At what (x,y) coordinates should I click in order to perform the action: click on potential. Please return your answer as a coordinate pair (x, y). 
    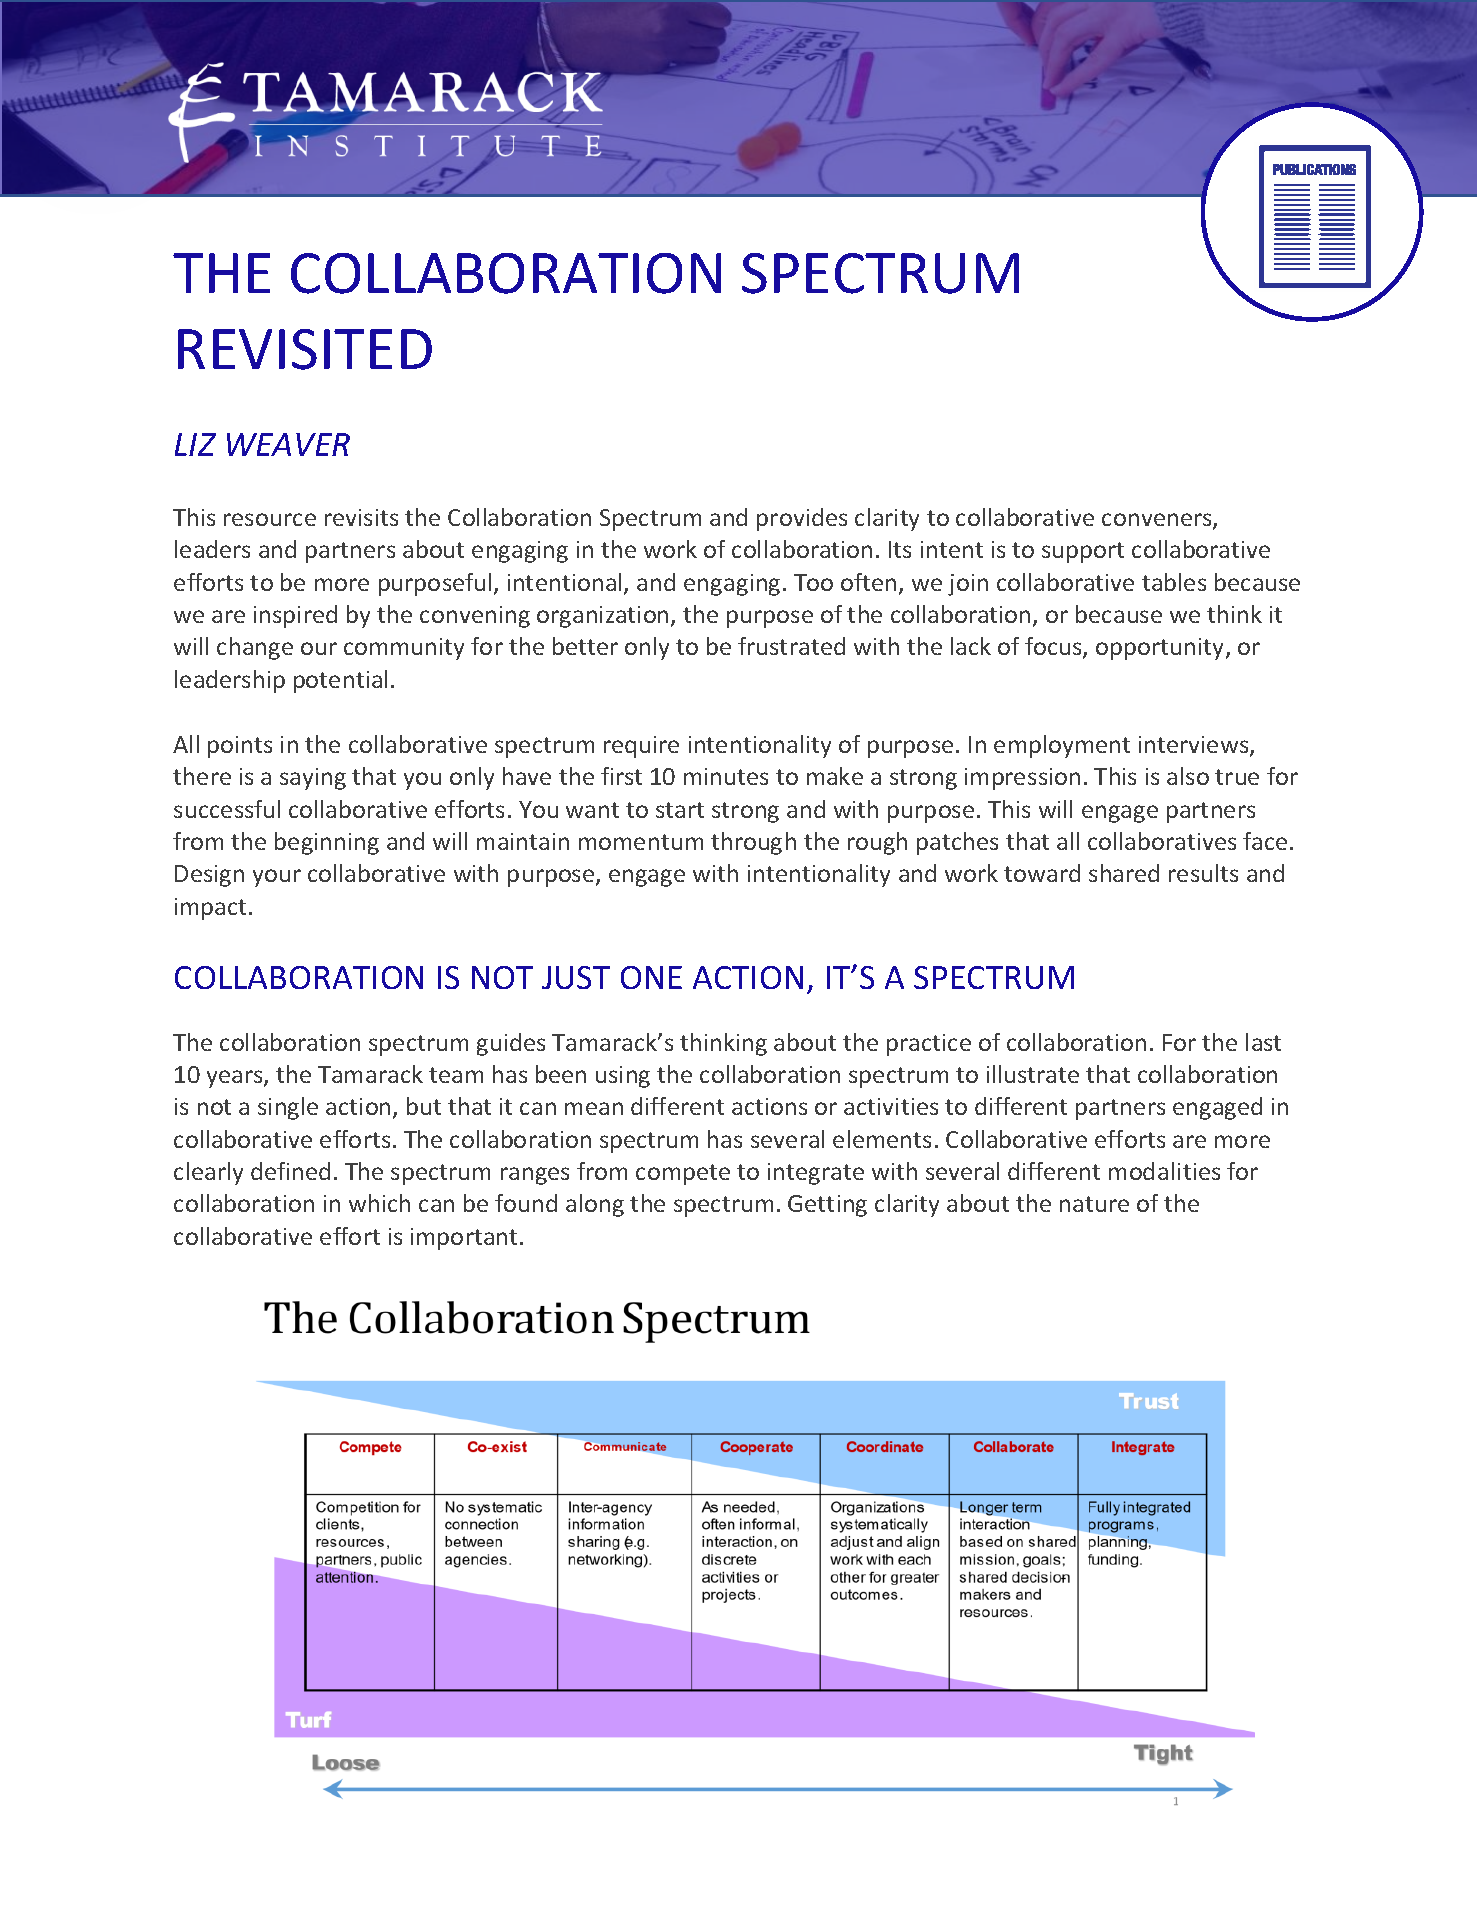
    Looking at the image, I should click on (340, 681).
